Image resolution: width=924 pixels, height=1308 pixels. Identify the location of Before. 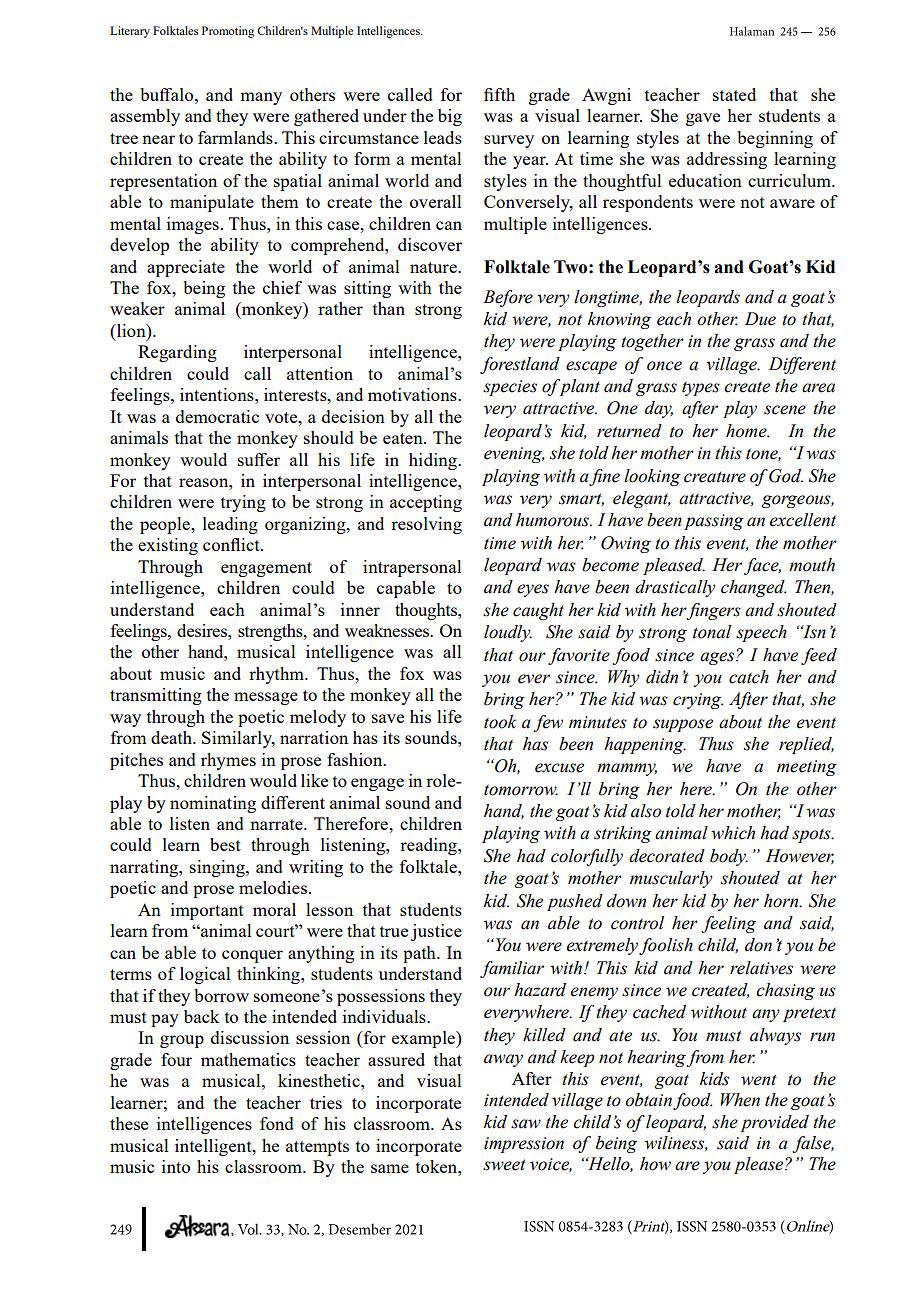
(508, 298).
